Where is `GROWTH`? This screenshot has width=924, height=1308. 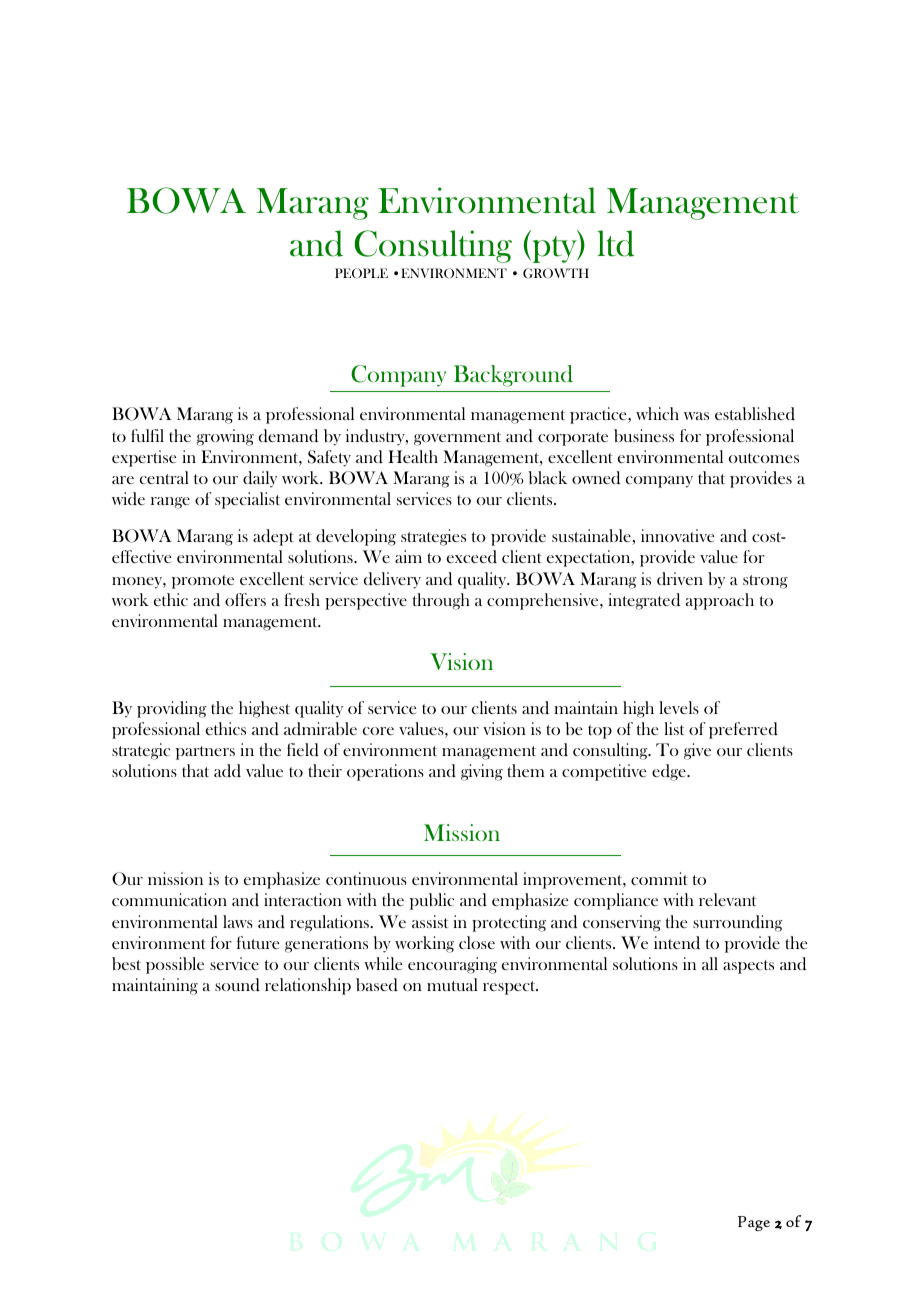
GROWTH is located at coordinates (556, 273).
